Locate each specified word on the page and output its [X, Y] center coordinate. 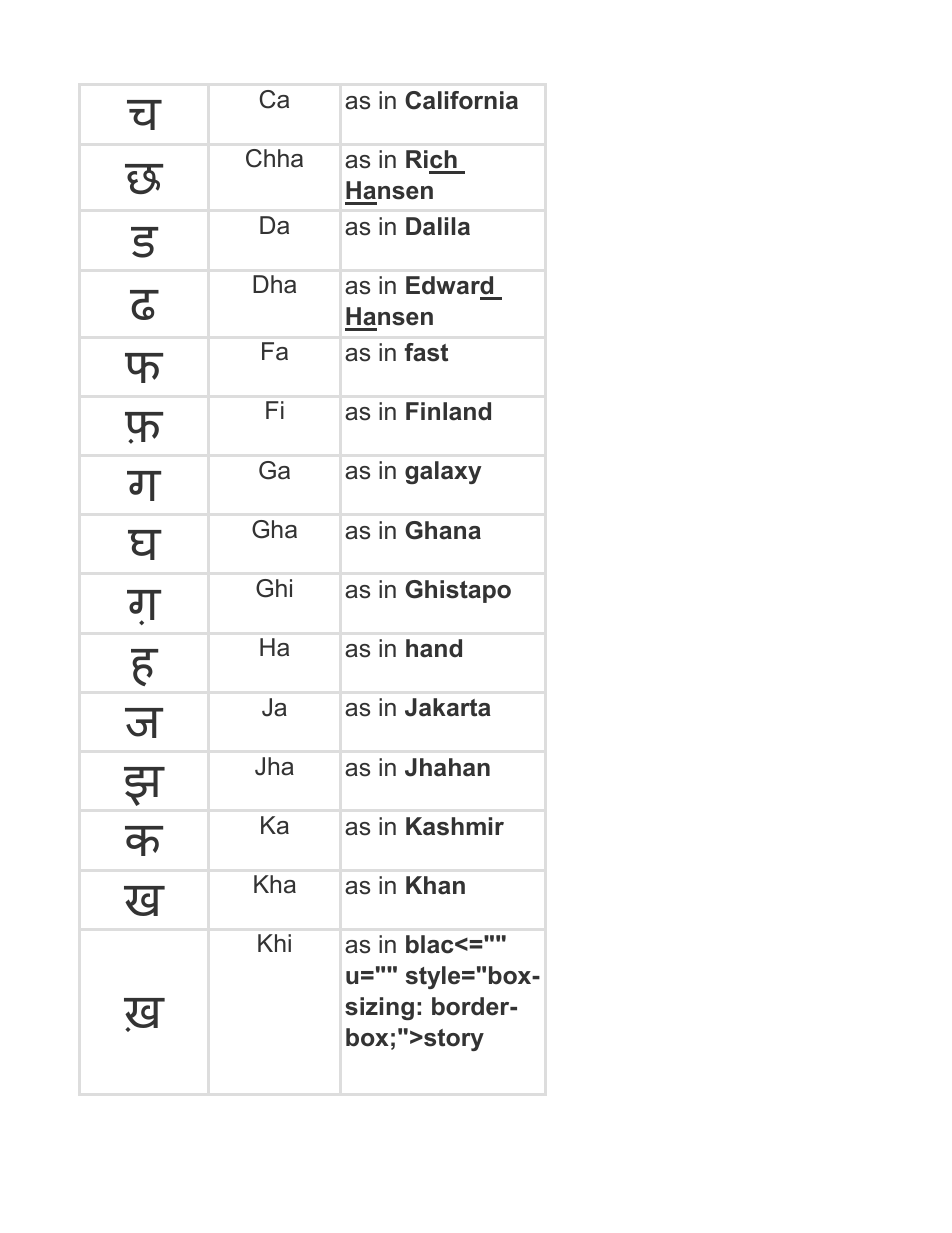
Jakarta [448, 707]
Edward [449, 285]
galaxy [443, 472]
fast [426, 352]
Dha [274, 284]
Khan [435, 885]
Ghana [443, 530]
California [461, 100]
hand [434, 648]
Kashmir [455, 826]
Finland [448, 411]
